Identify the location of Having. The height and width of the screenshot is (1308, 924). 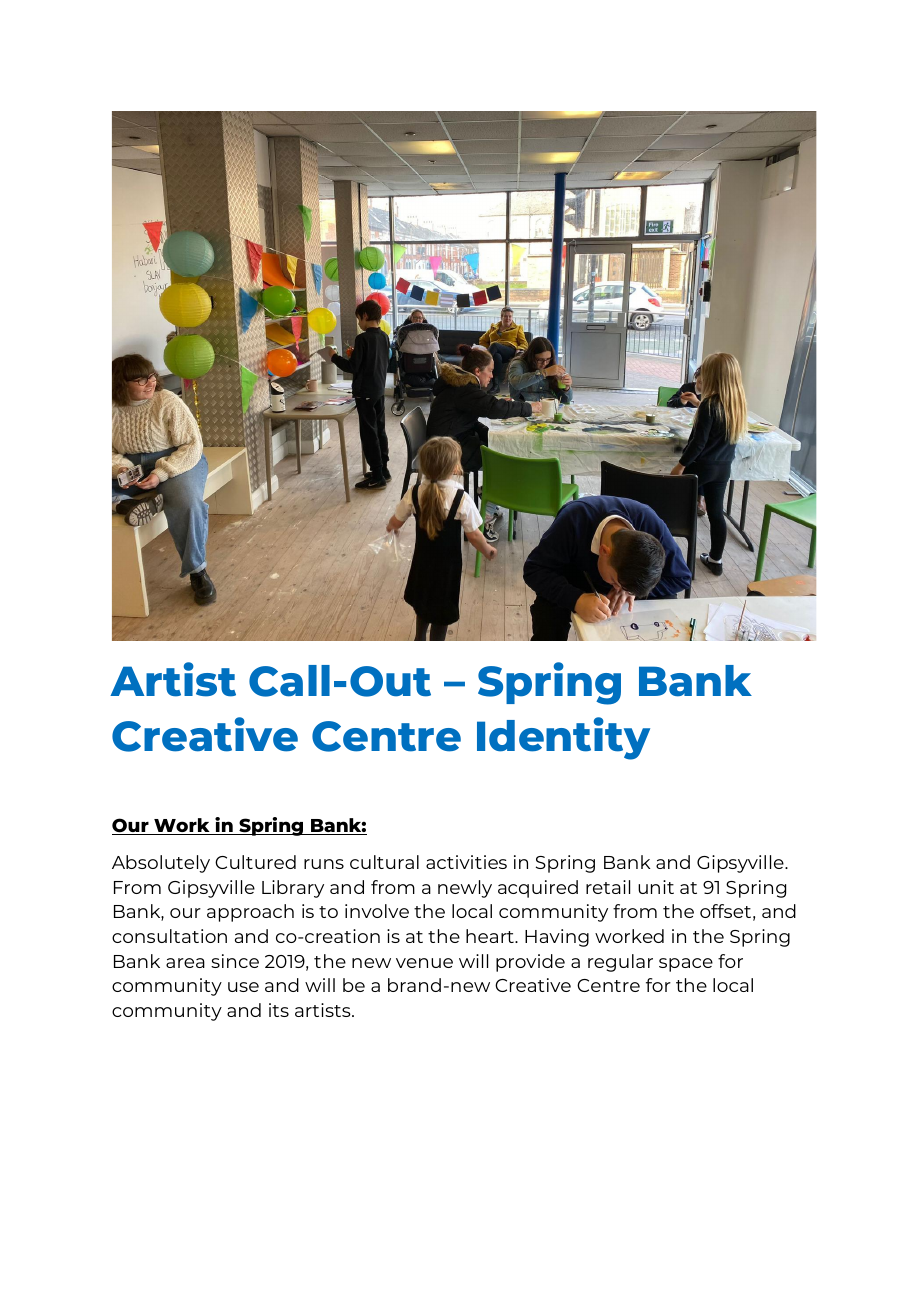
(557, 938).
